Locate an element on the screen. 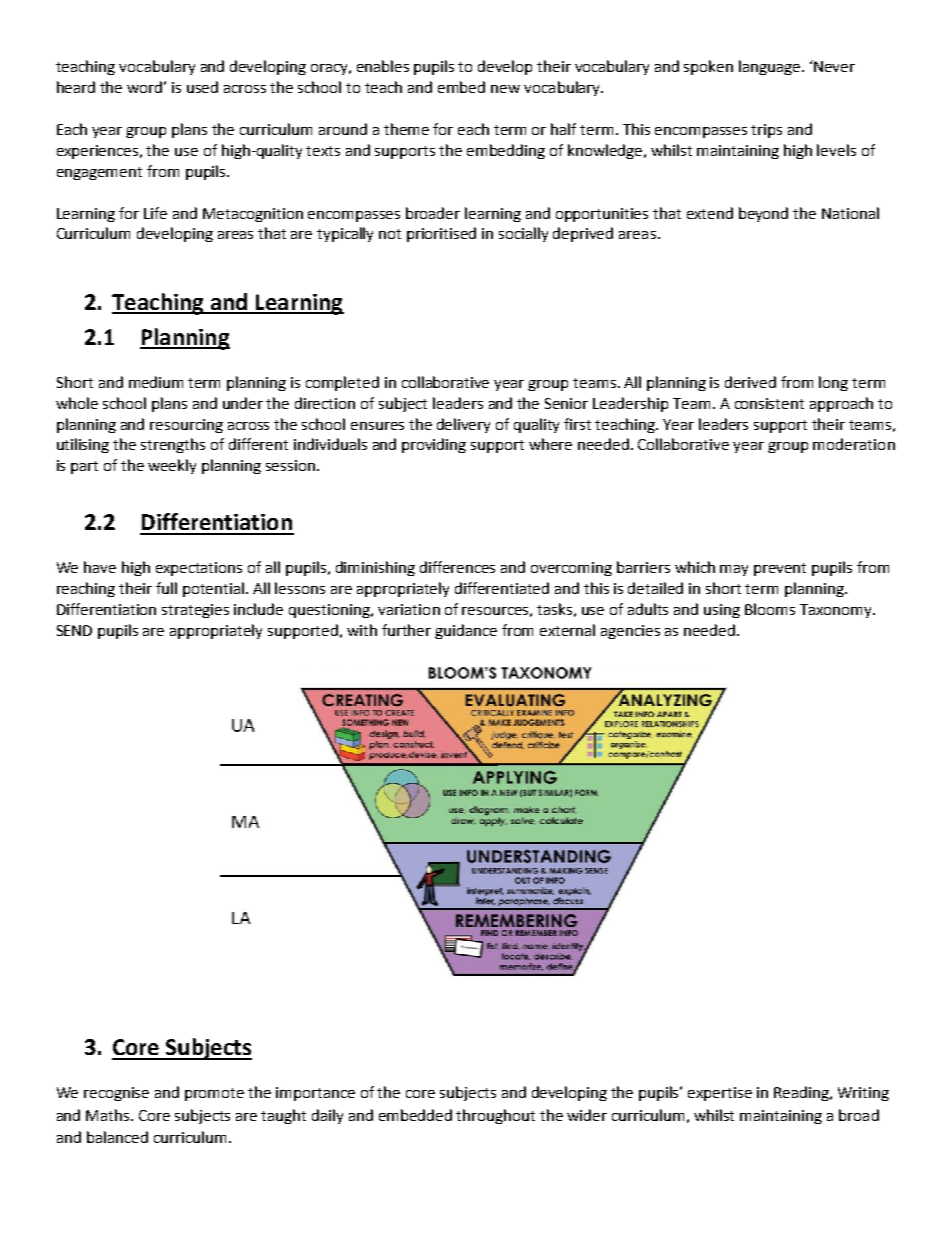  consistent is located at coordinates (769, 403).
